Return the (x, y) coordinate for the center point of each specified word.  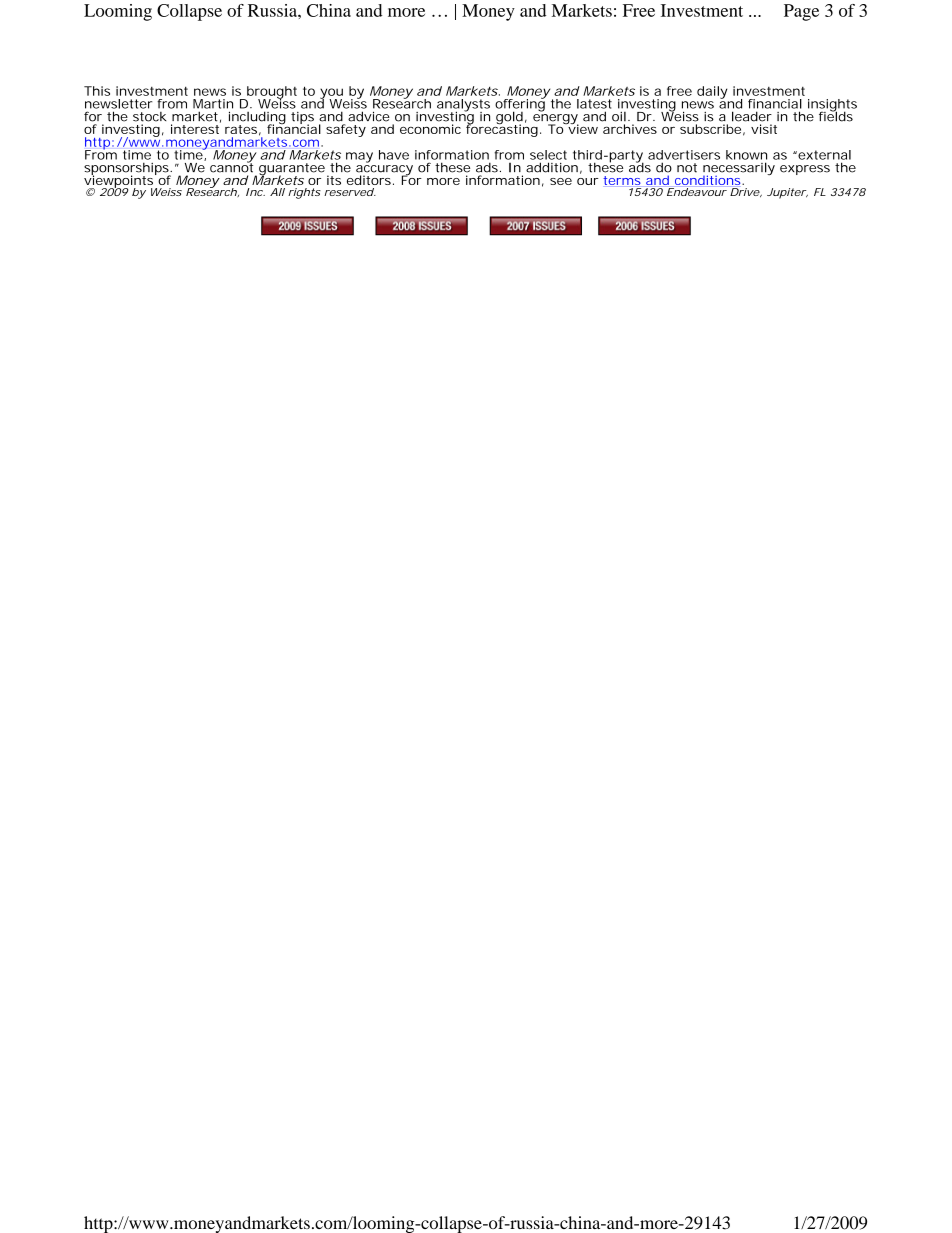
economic (430, 129)
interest (196, 128)
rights (304, 193)
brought (271, 93)
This (97, 91)
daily (712, 92)
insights (832, 106)
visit (764, 129)
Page (801, 12)
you (331, 94)
